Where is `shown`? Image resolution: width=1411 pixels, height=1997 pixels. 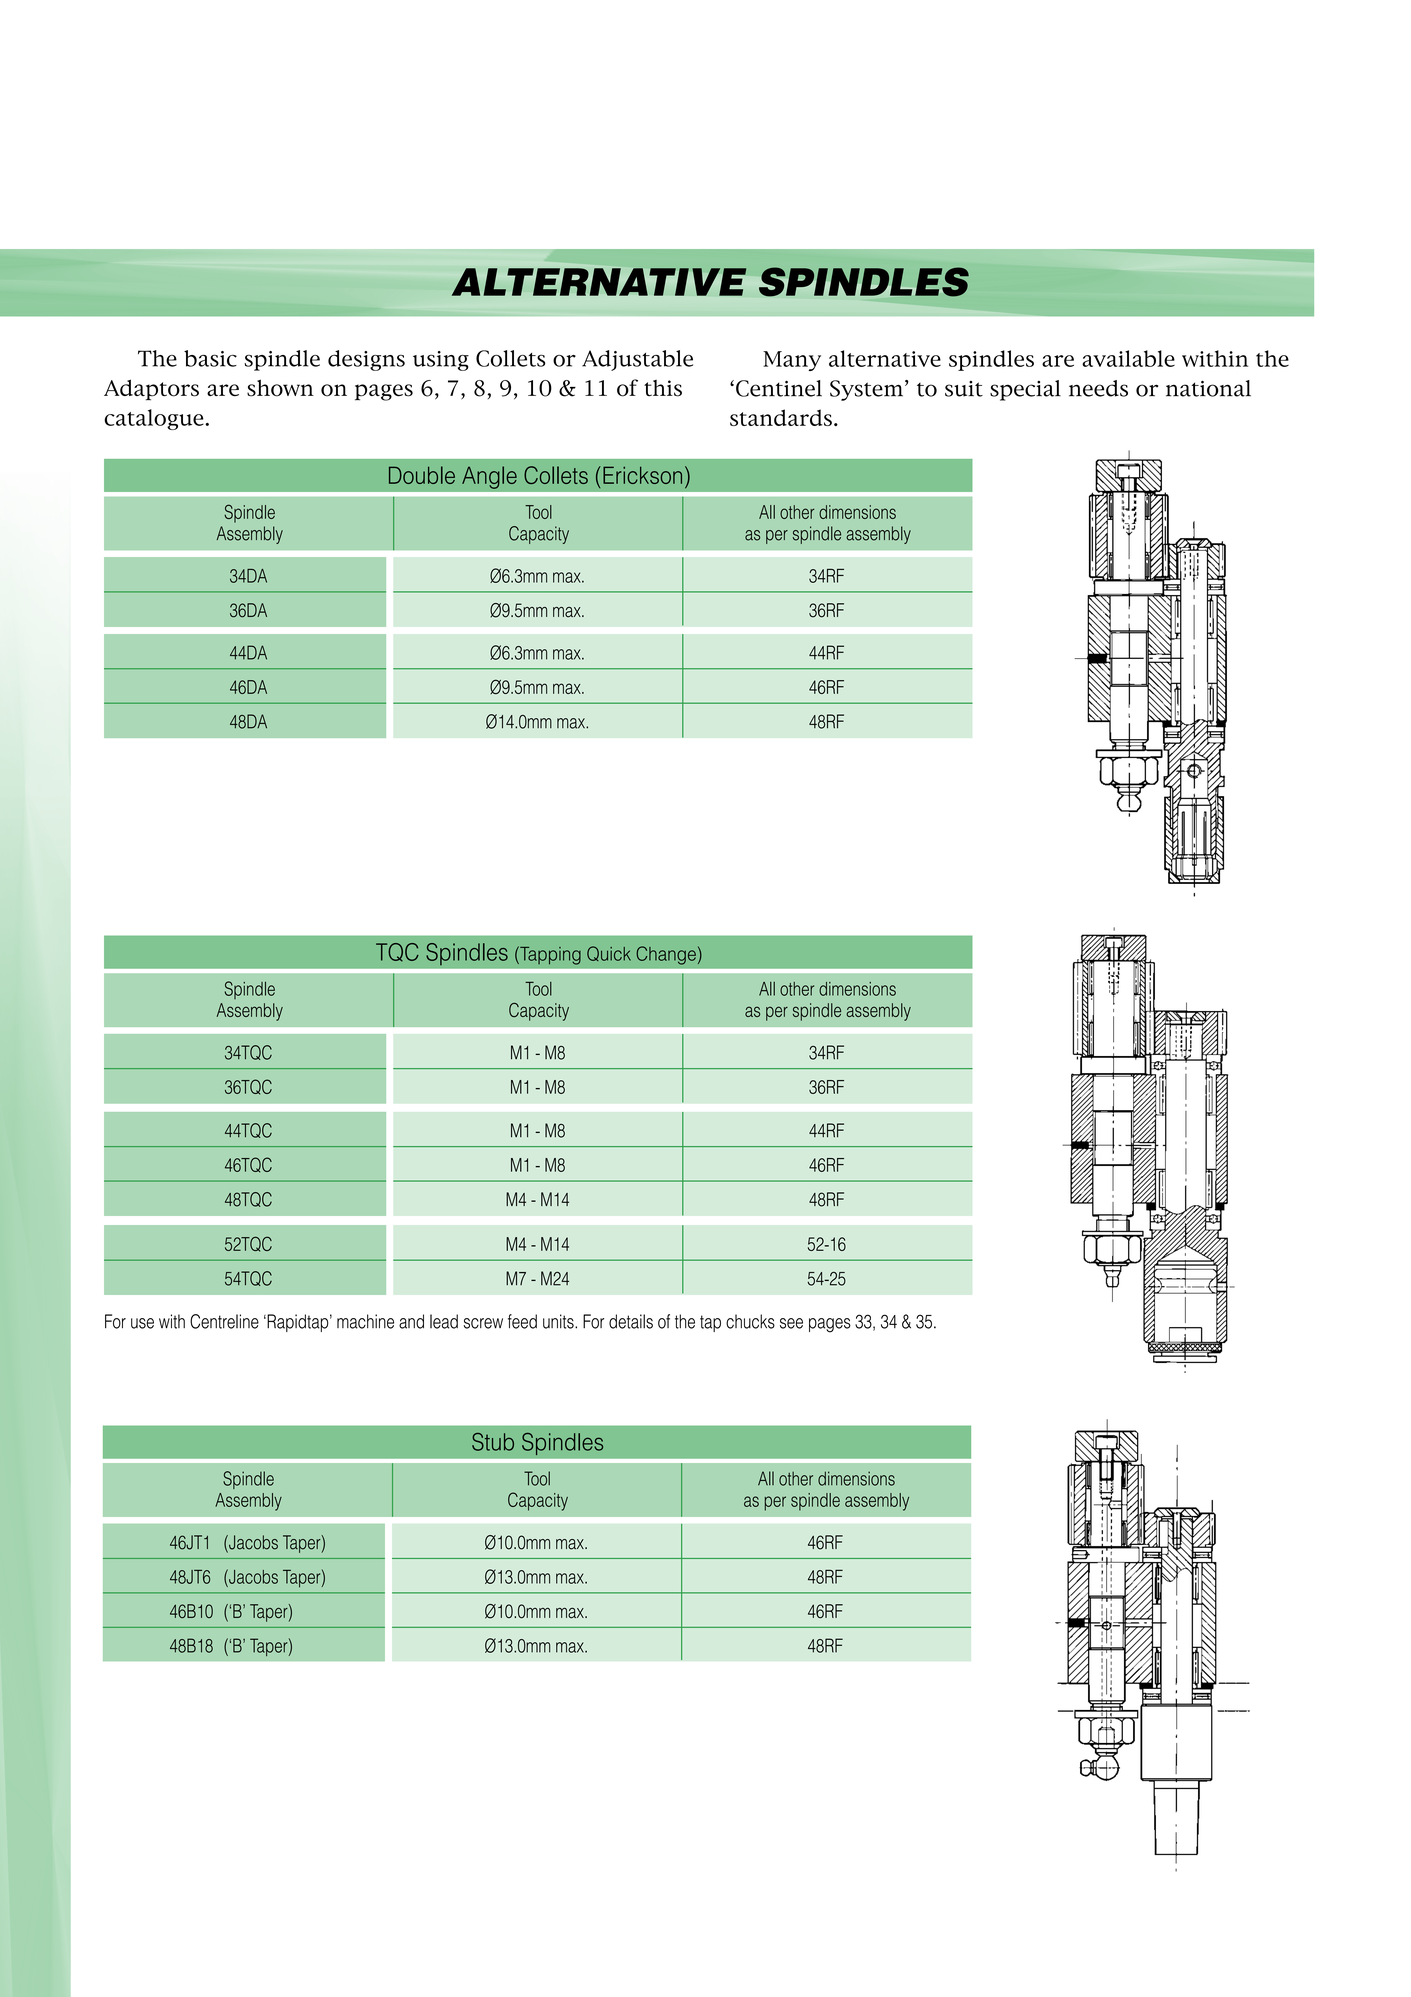 shown is located at coordinates (280, 388).
